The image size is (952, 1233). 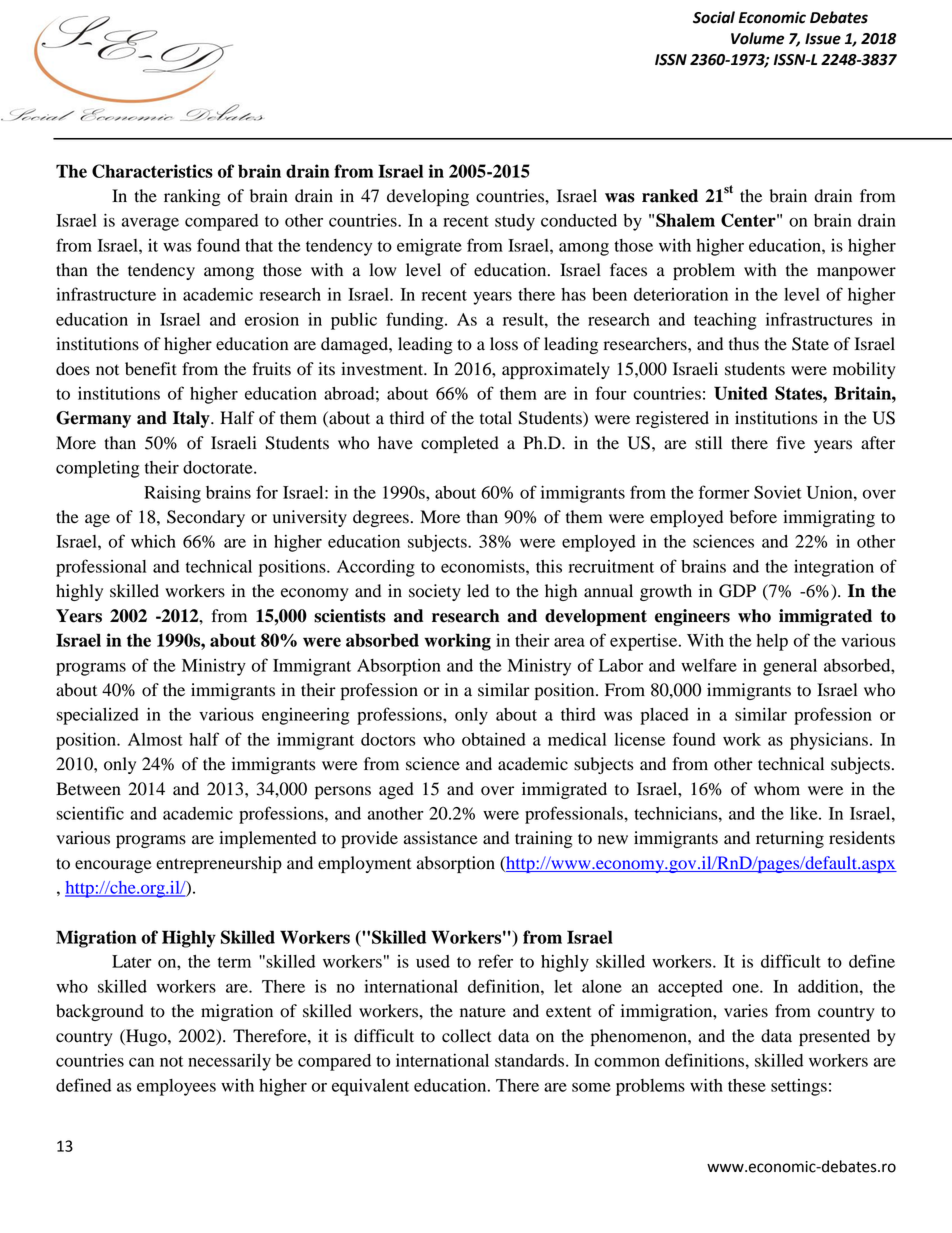 What do you see at coordinates (834, 568) in the image?
I see `integration` at bounding box center [834, 568].
